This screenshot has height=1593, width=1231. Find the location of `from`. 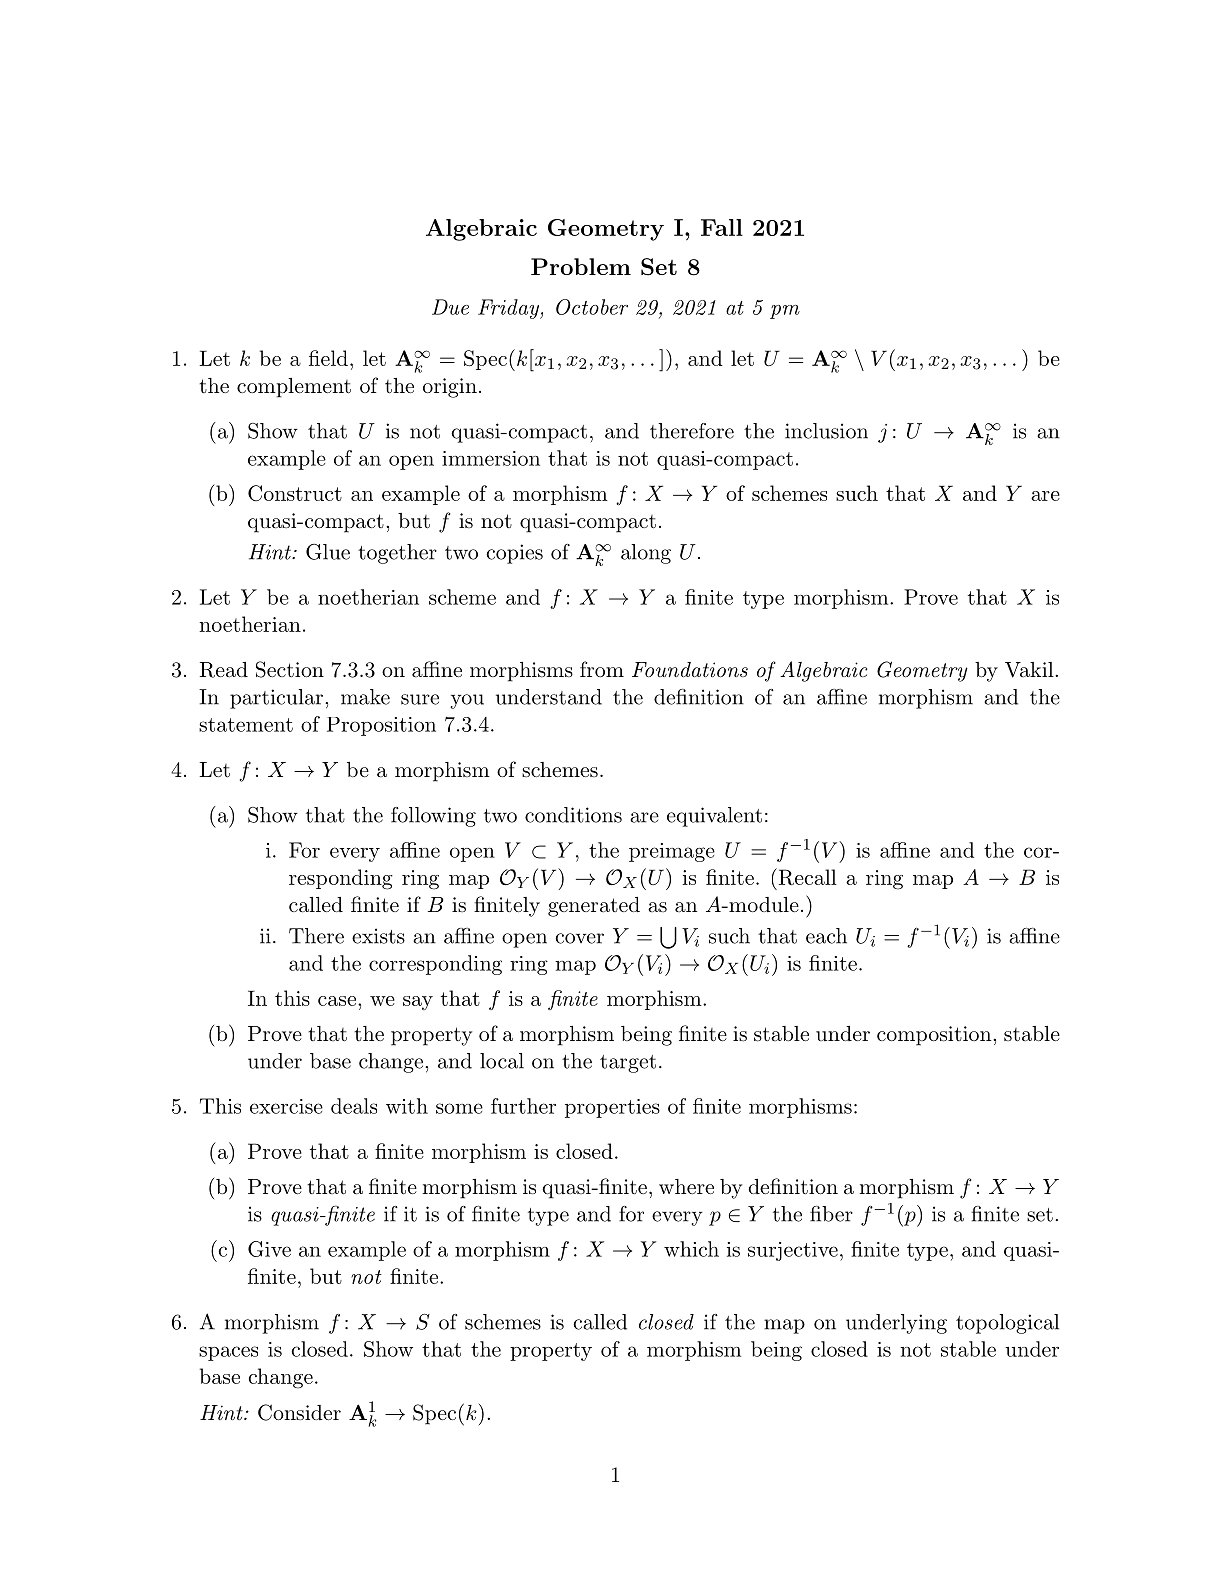

from is located at coordinates (602, 669).
